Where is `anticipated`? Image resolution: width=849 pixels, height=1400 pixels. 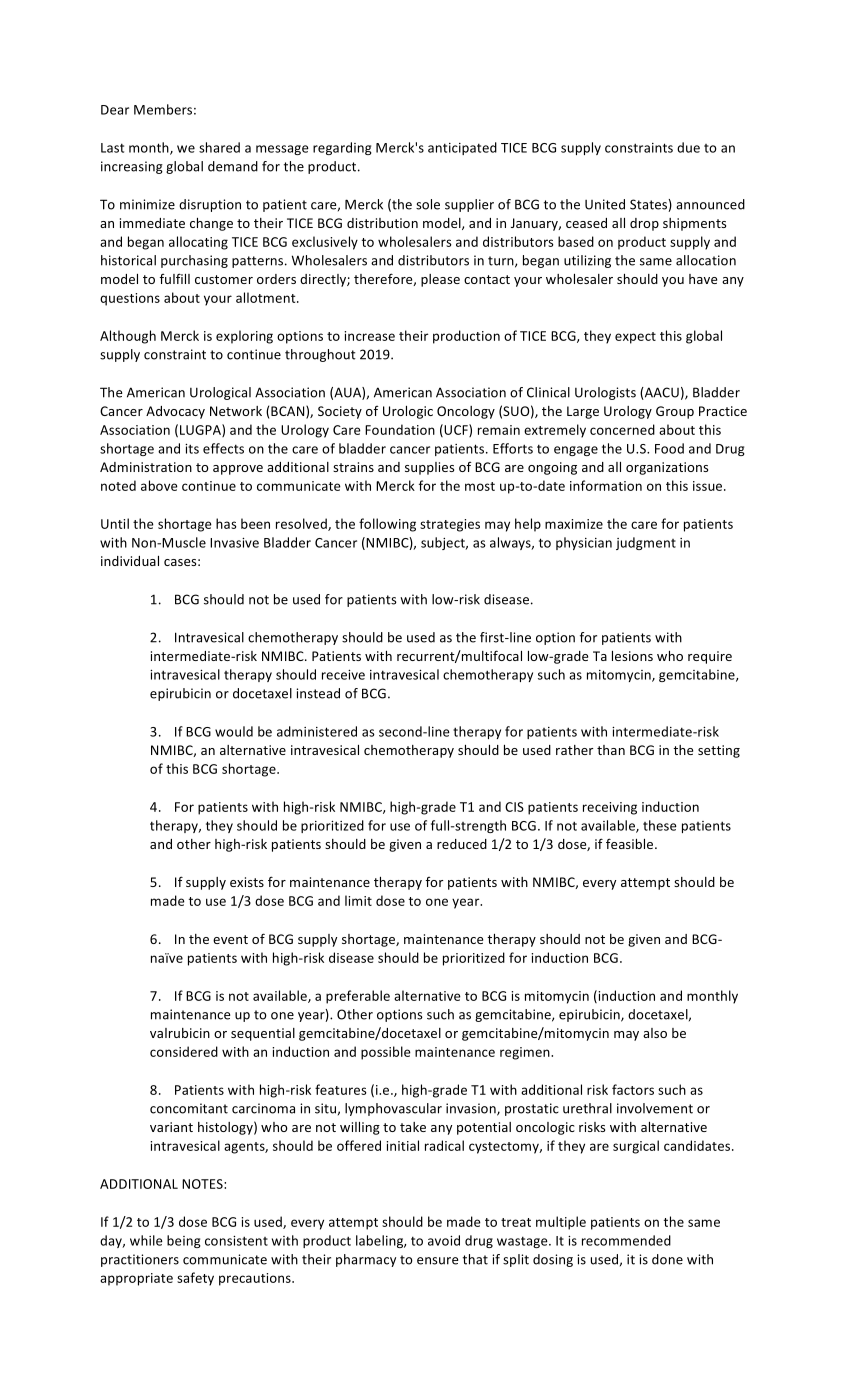
anticipated is located at coordinates (462, 148).
